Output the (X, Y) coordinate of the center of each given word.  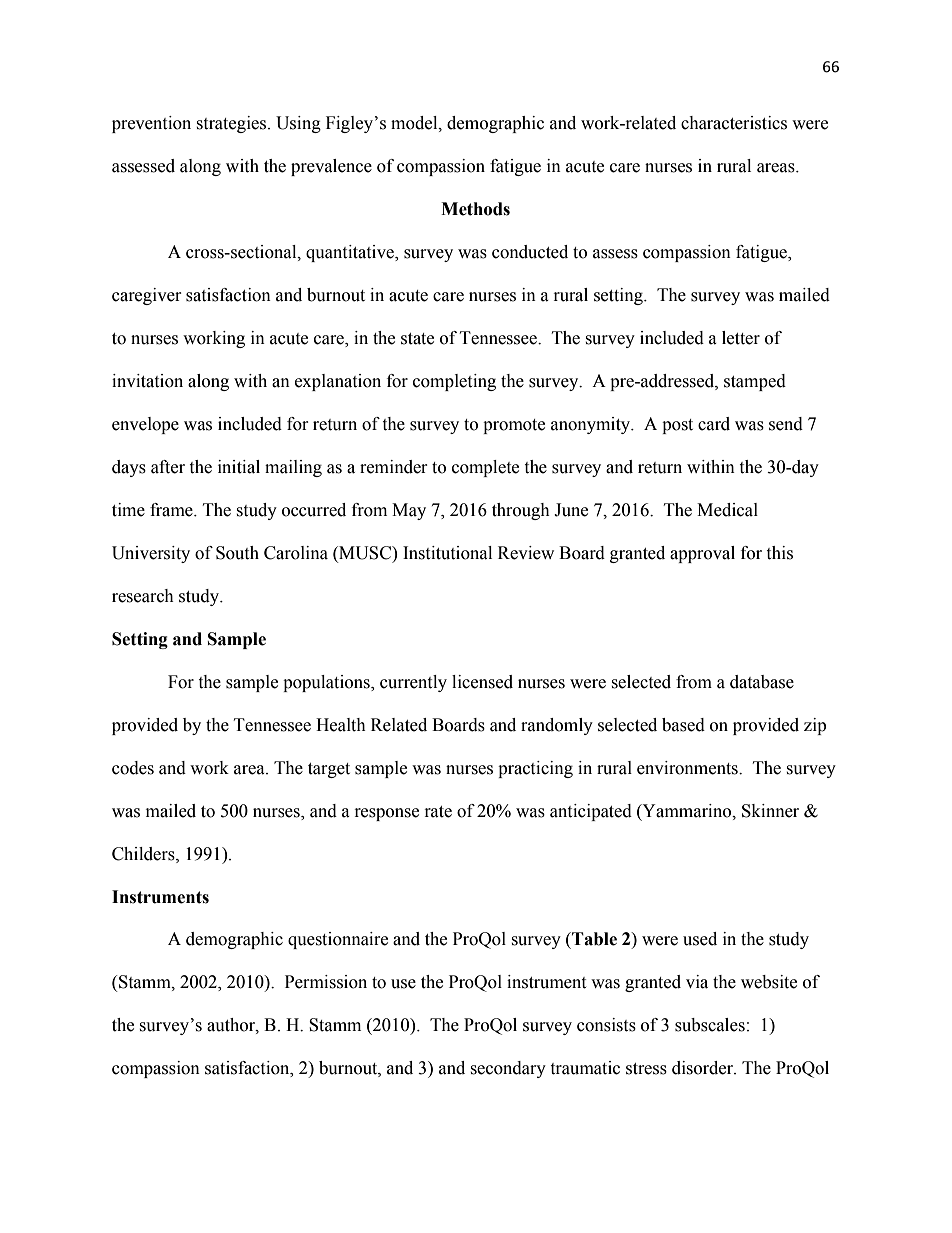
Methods (475, 209)
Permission (326, 982)
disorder (703, 1068)
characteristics (734, 123)
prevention (151, 124)
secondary (508, 1069)
